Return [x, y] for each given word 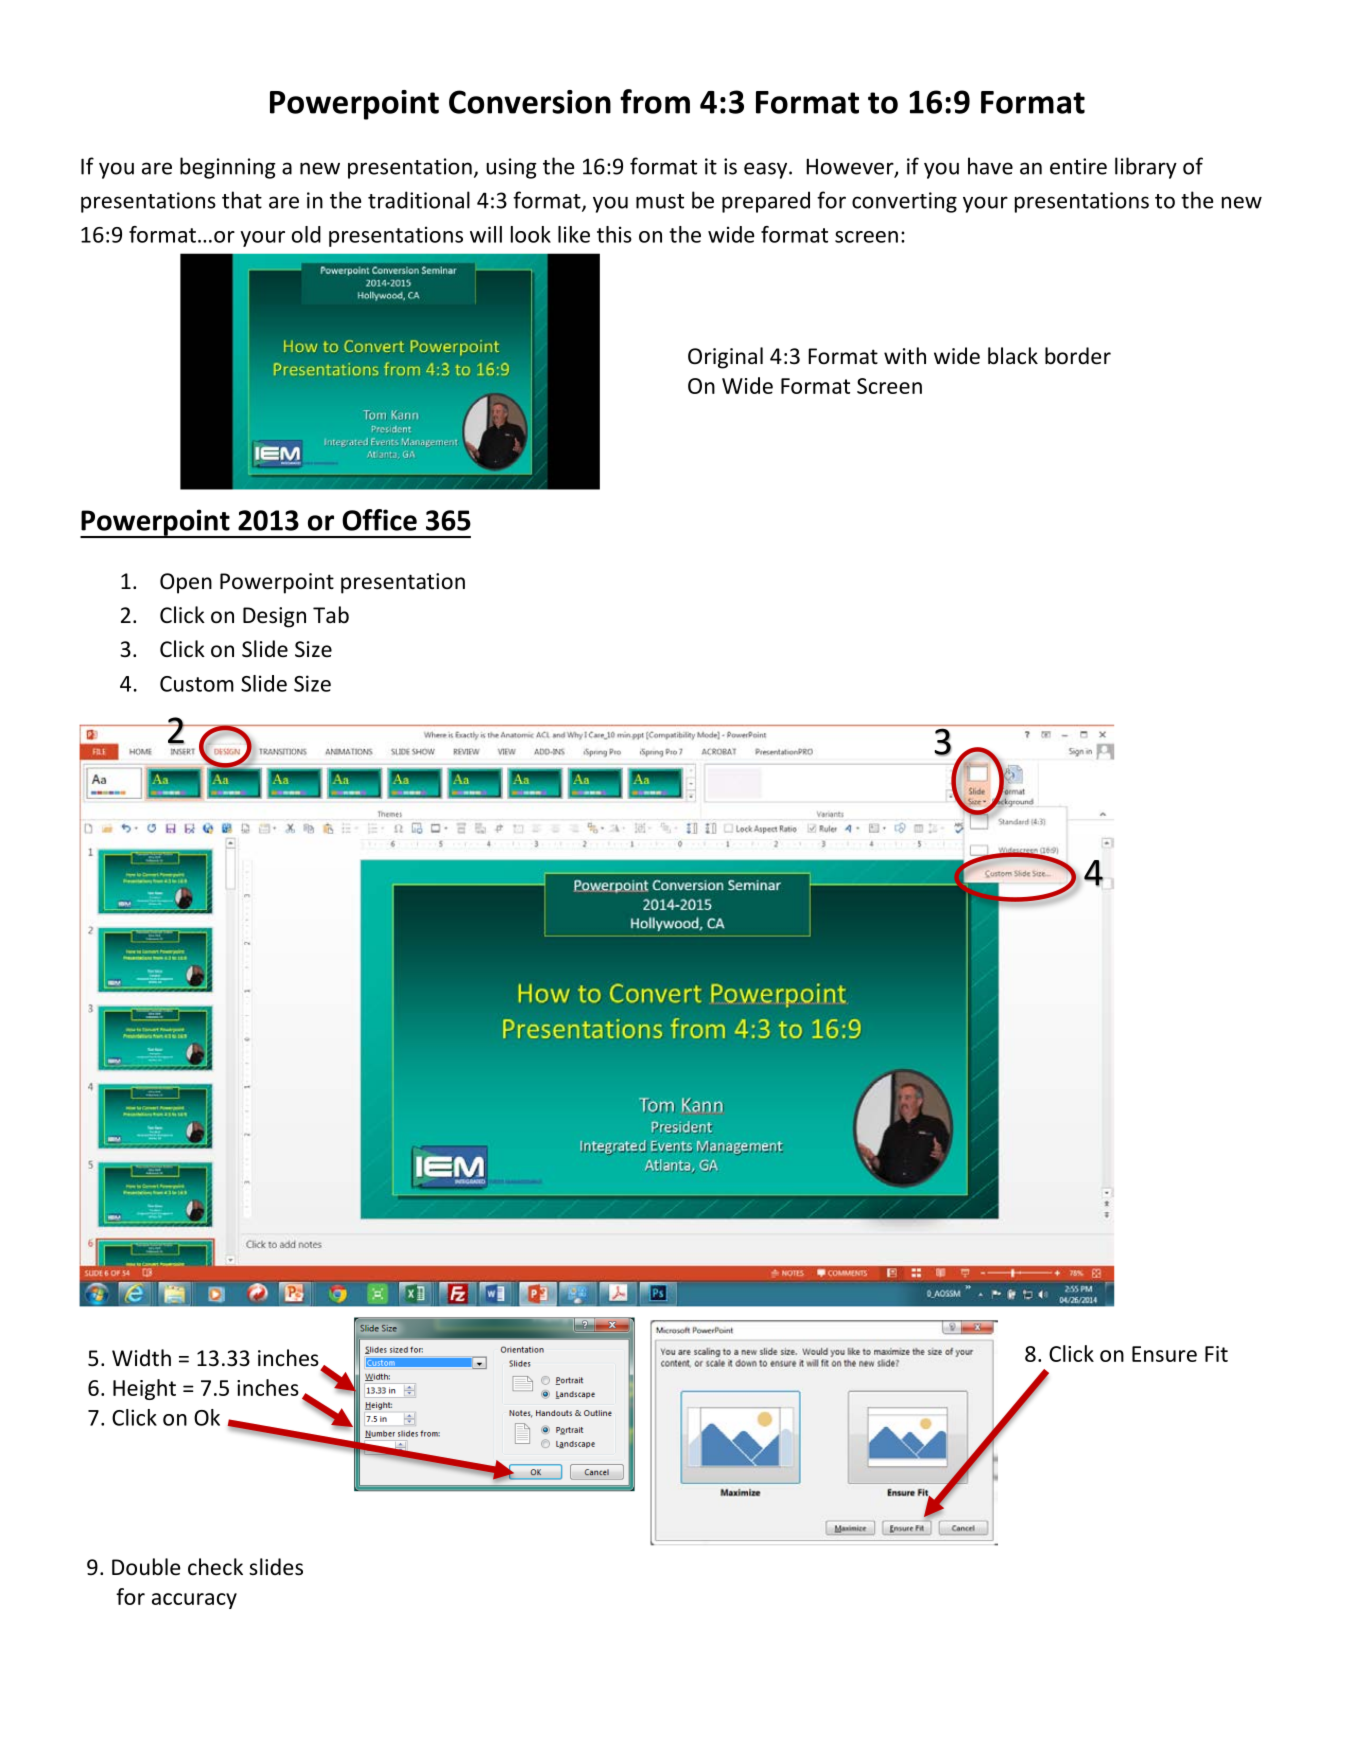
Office [379, 520]
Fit [1216, 1354]
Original [725, 358]
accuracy [194, 1601]
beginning [228, 168]
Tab [331, 614]
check [215, 1567]
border [1078, 356]
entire [1078, 166]
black [1013, 356]
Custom [197, 684]
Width [141, 1357]
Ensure [1164, 1354]
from [655, 101]
